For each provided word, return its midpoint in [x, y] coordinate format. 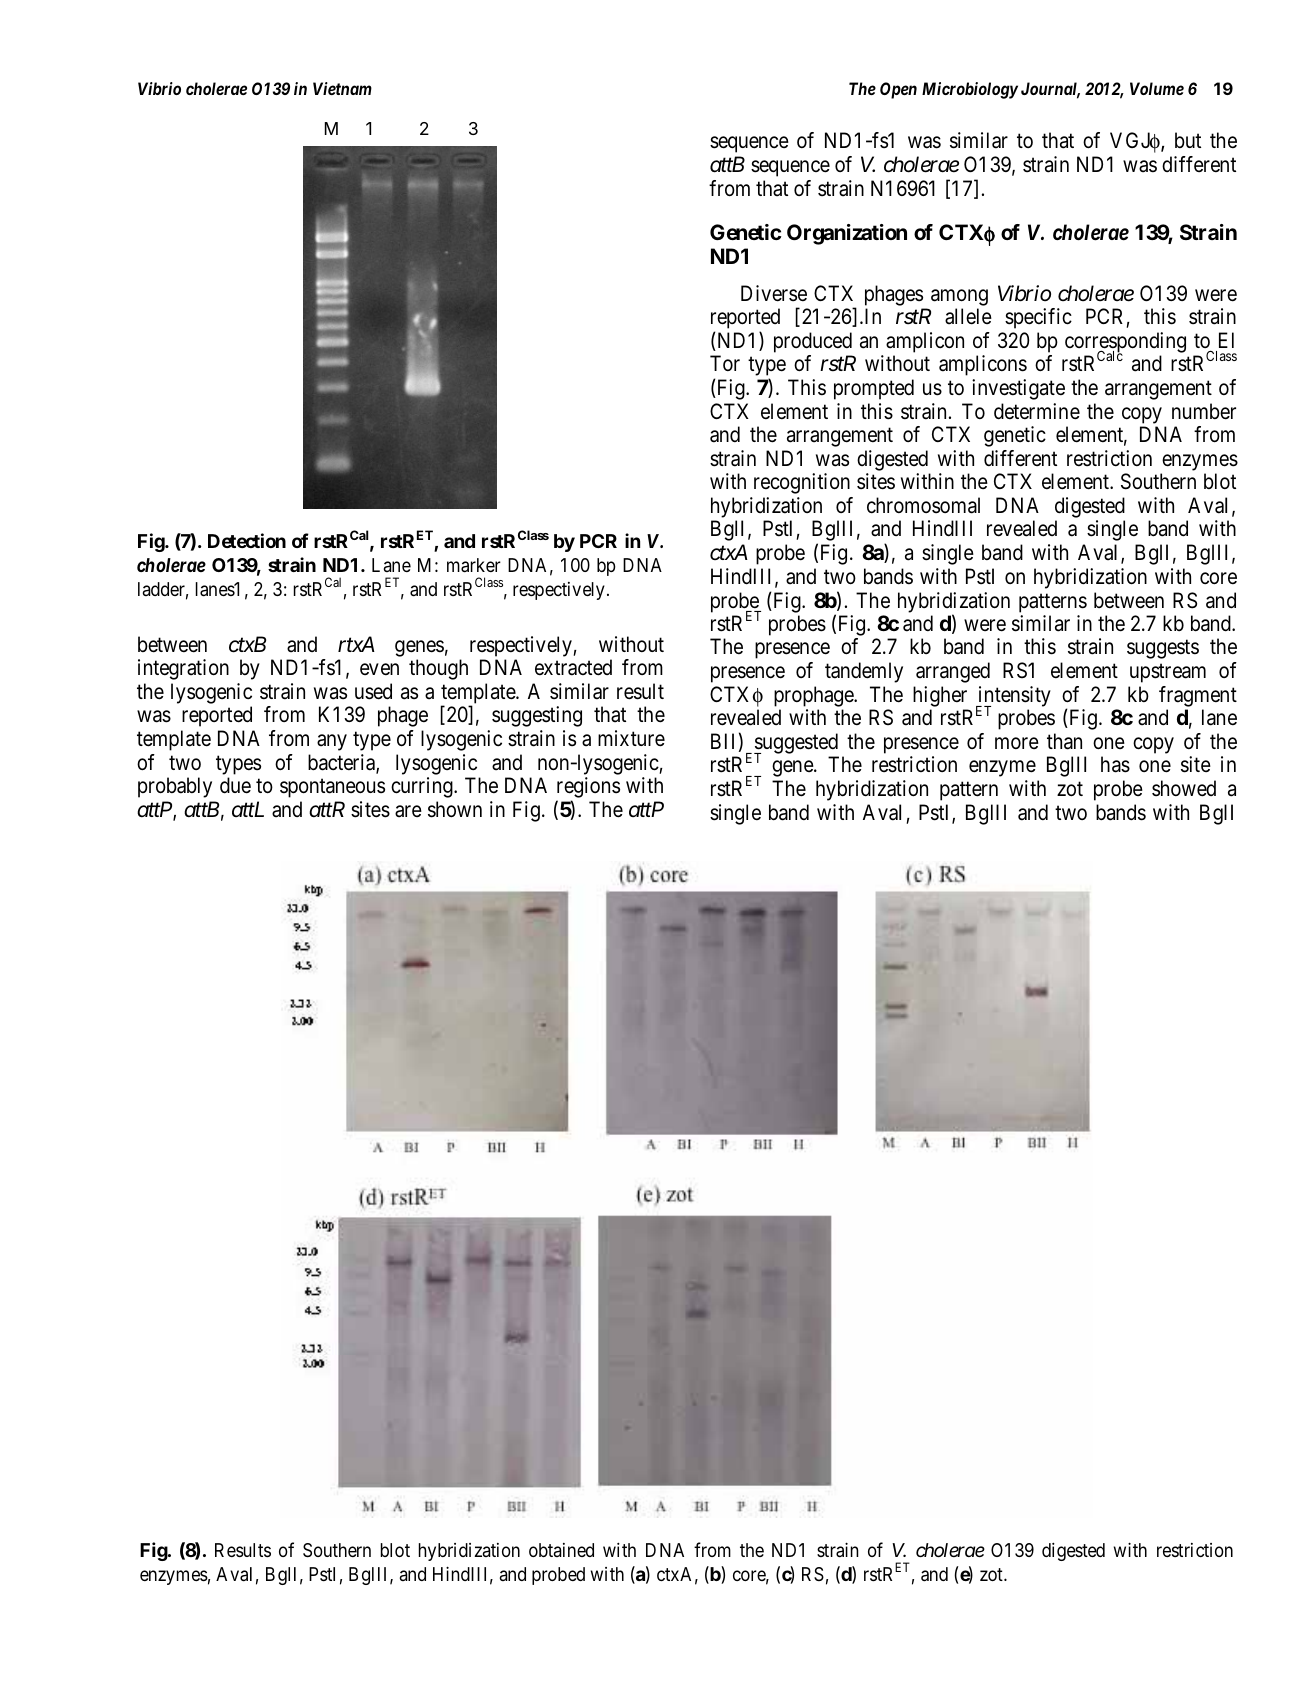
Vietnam [342, 88]
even [379, 669]
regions [588, 789]
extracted [573, 667]
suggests [1163, 649]
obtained [561, 1550]
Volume [1157, 88]
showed [1184, 788]
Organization [847, 234]
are [408, 811]
